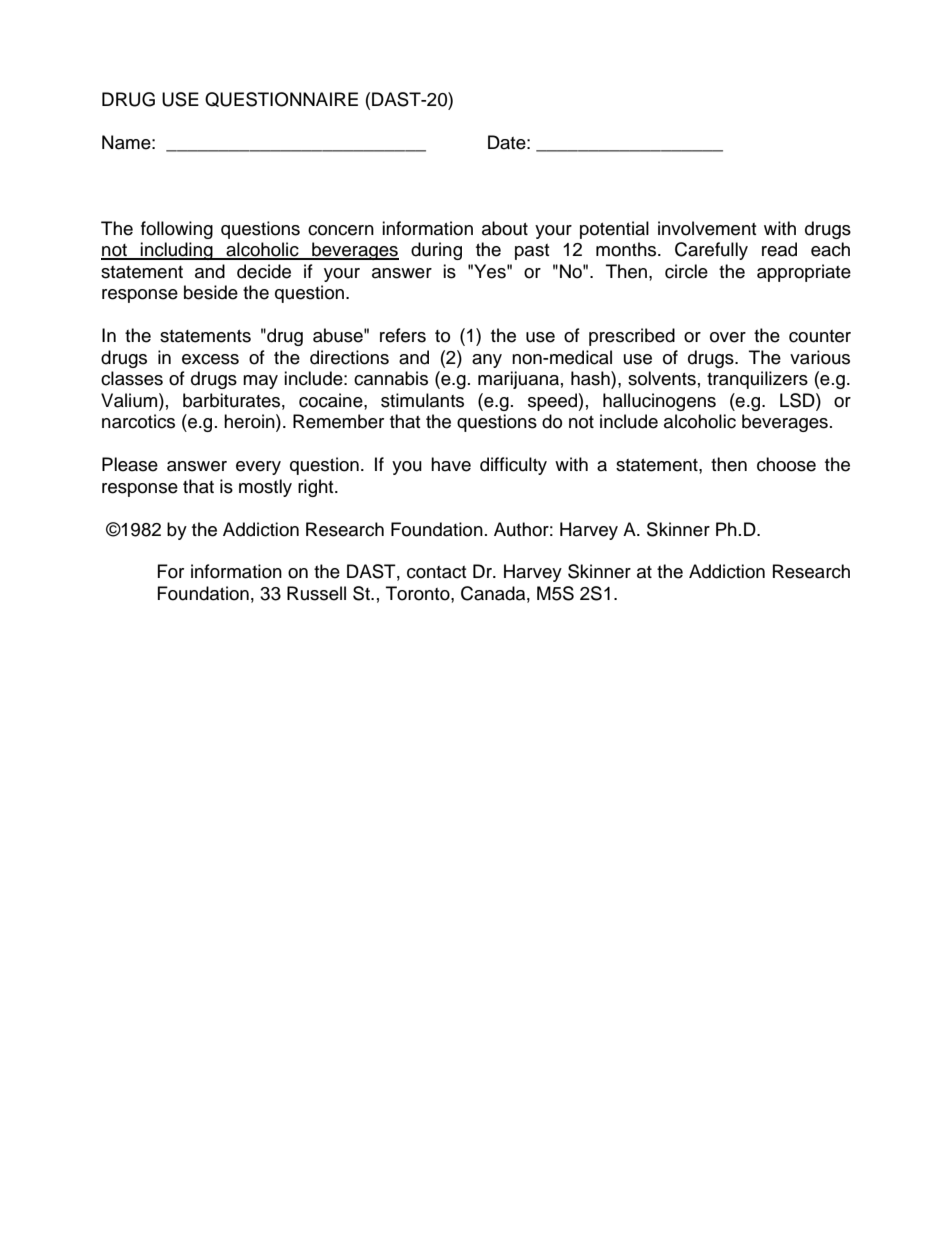 This page has height=1233, width=952. I want to click on choose, so click(786, 464).
